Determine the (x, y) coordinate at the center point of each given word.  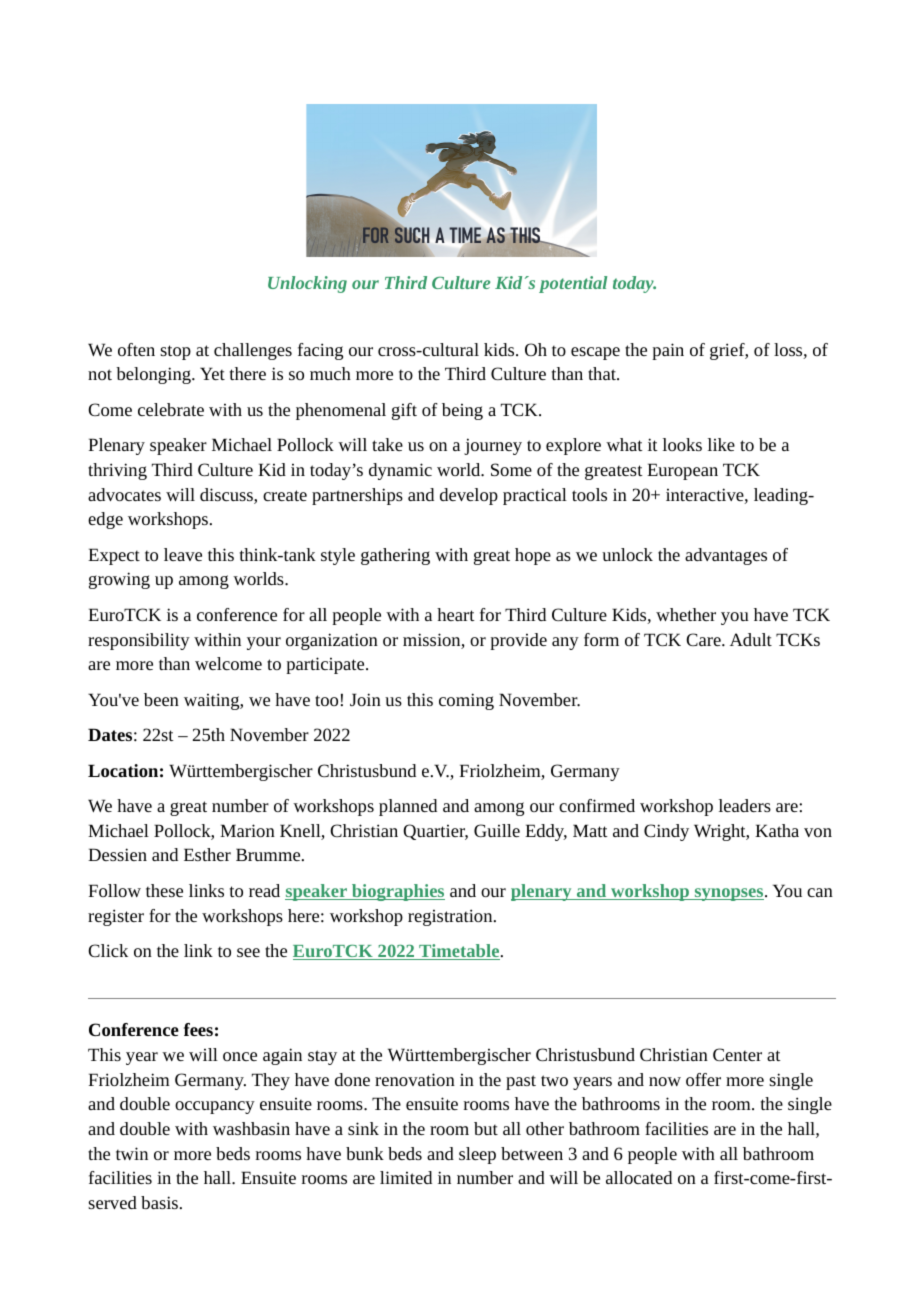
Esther (207, 854)
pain (668, 351)
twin (132, 1153)
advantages (726, 556)
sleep (477, 1155)
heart (456, 614)
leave (183, 554)
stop (175, 352)
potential (573, 284)
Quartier (435, 832)
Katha (777, 830)
